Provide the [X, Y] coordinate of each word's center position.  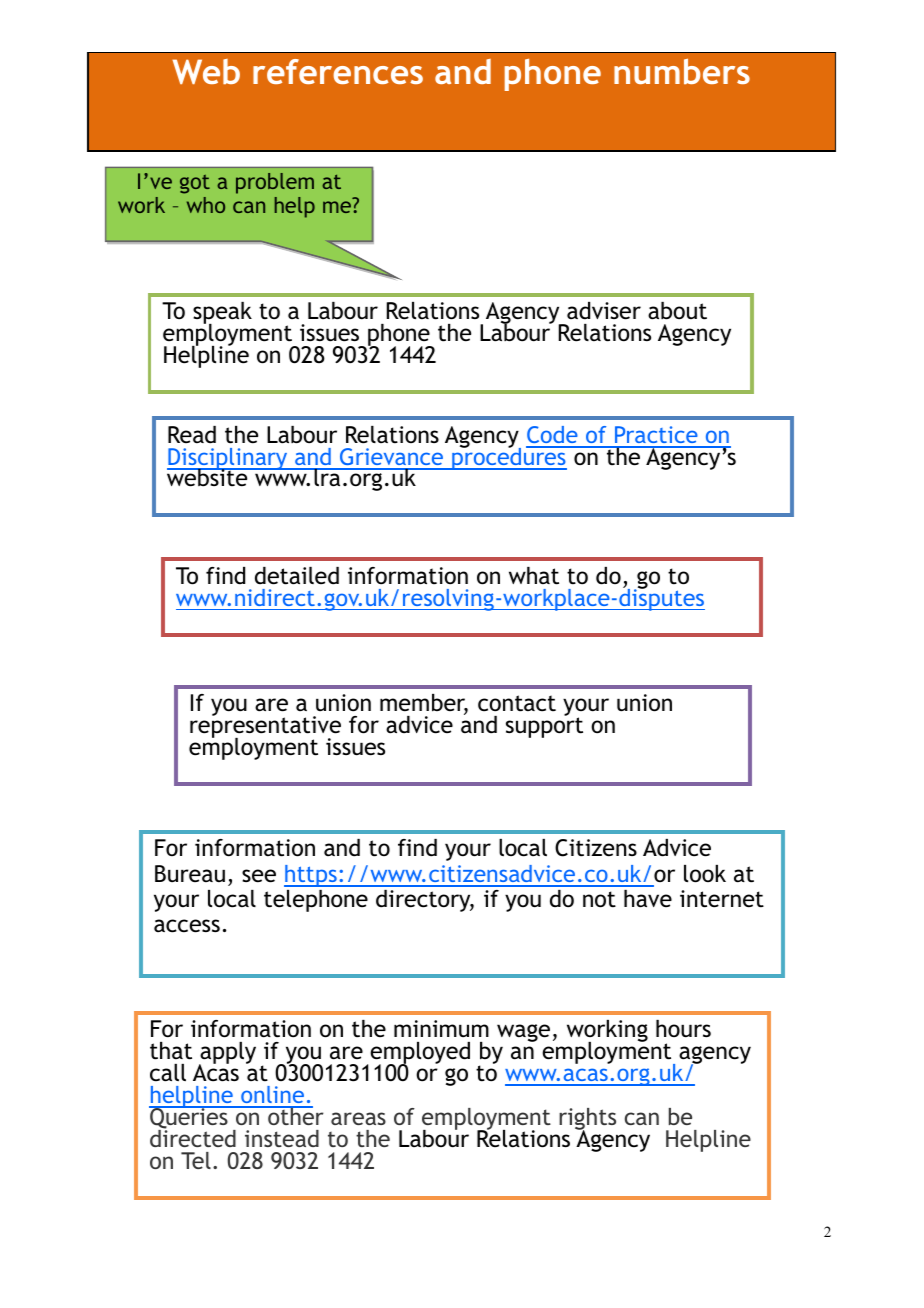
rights [587, 1120]
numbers [682, 71]
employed [420, 1054]
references [338, 71]
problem [275, 183]
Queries [189, 1118]
